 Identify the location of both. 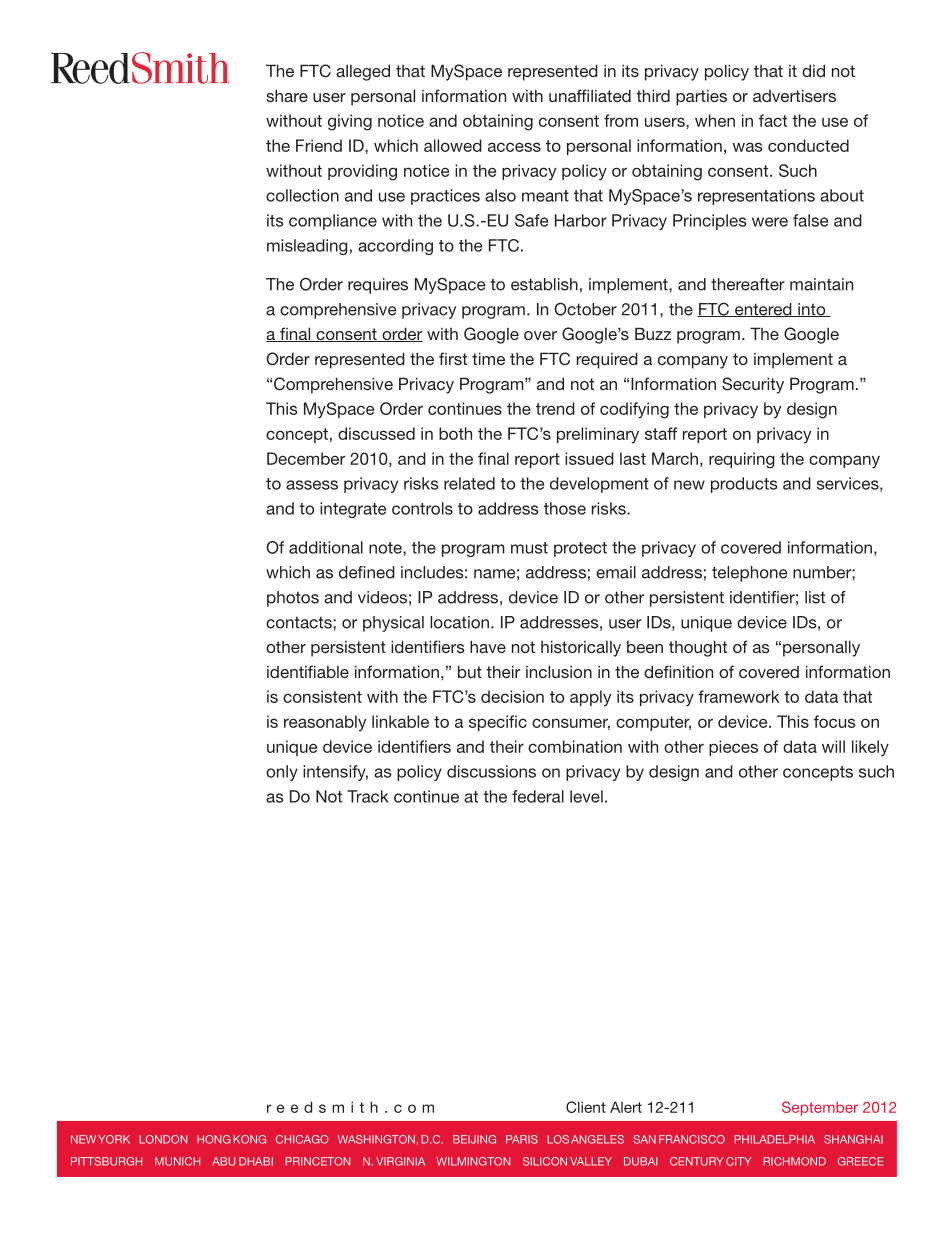
(455, 433).
